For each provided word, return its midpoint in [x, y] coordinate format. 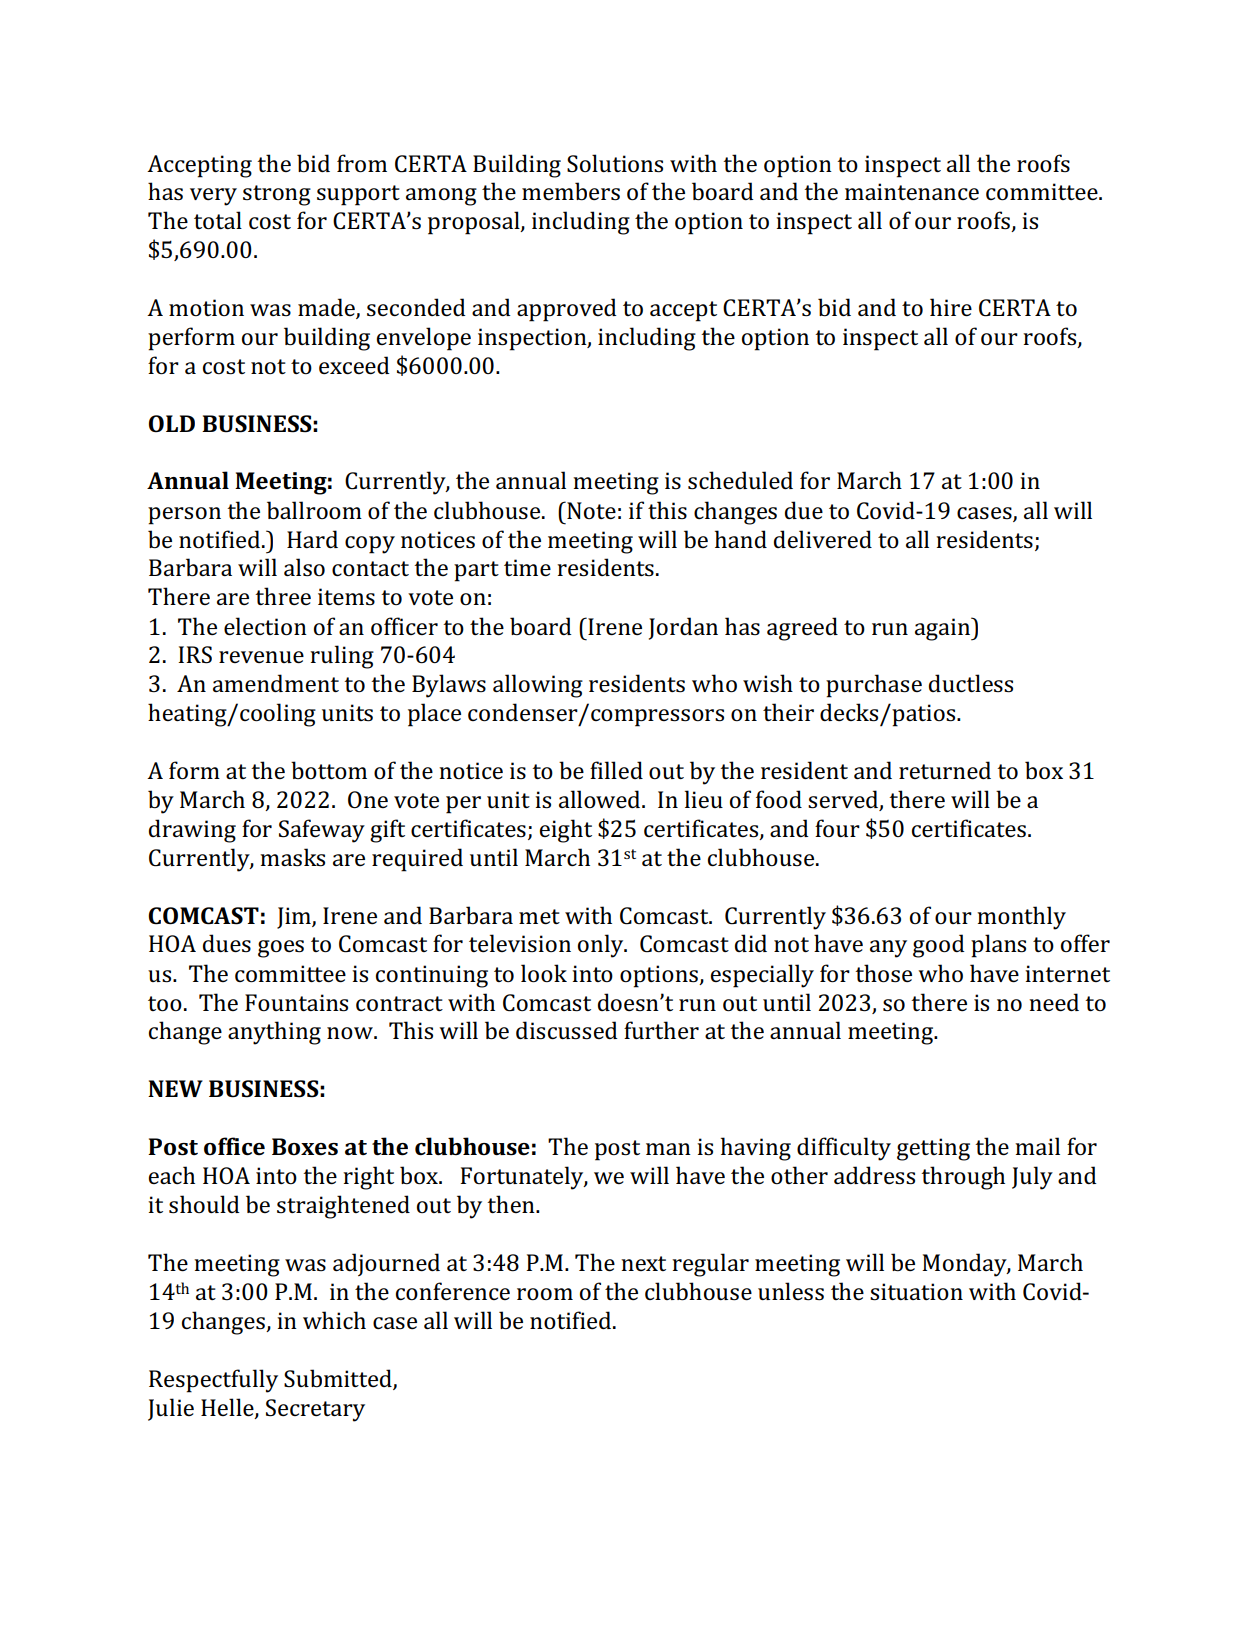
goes [281, 949]
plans [998, 946]
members [571, 191]
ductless [971, 683]
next [643, 1263]
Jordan [683, 628]
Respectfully [213, 1381]
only [602, 946]
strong [277, 195]
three [283, 596]
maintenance [912, 191]
